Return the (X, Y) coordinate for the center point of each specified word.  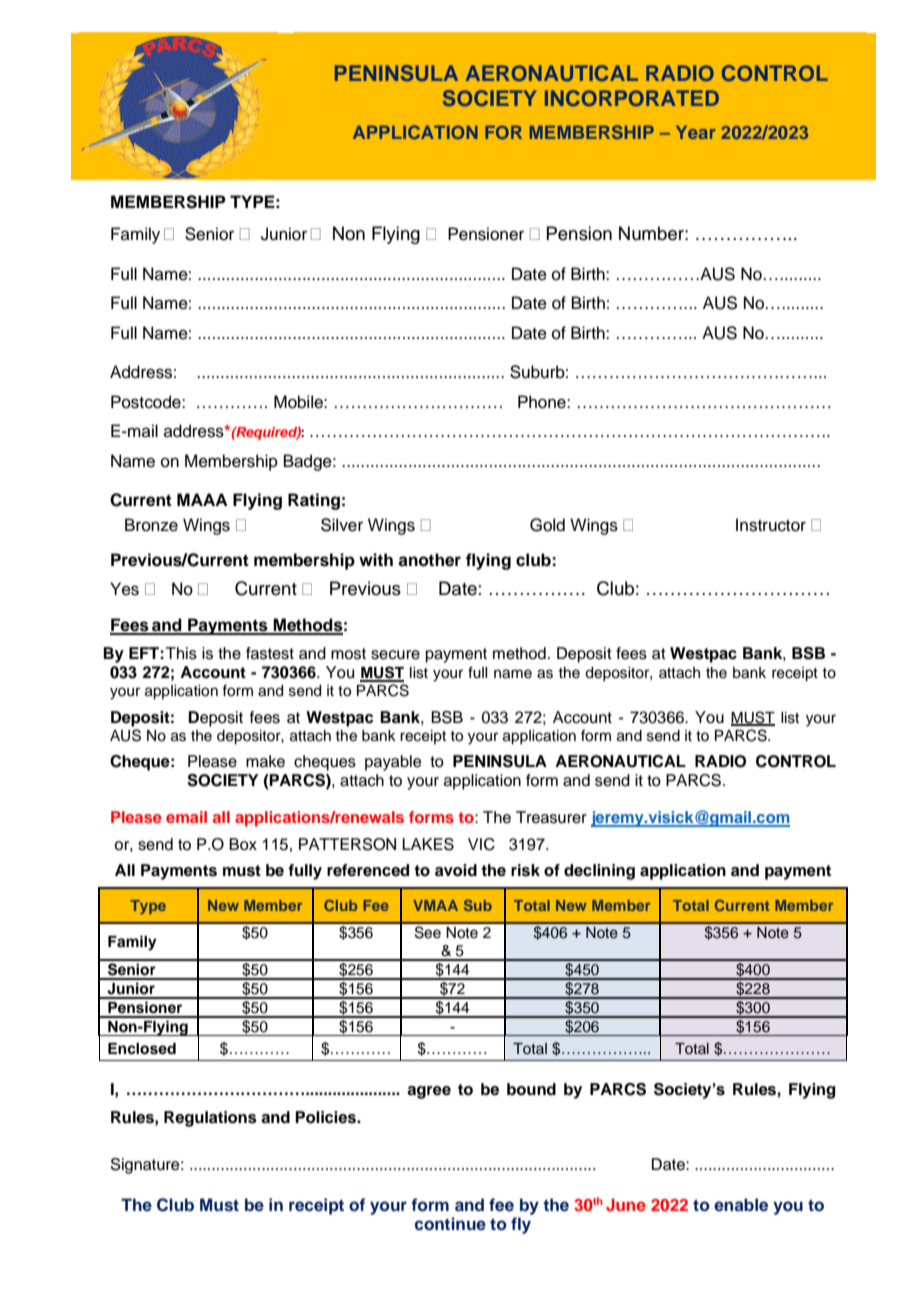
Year (696, 132)
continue (450, 1223)
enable (741, 1205)
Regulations (210, 1119)
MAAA (202, 499)
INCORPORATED (632, 98)
